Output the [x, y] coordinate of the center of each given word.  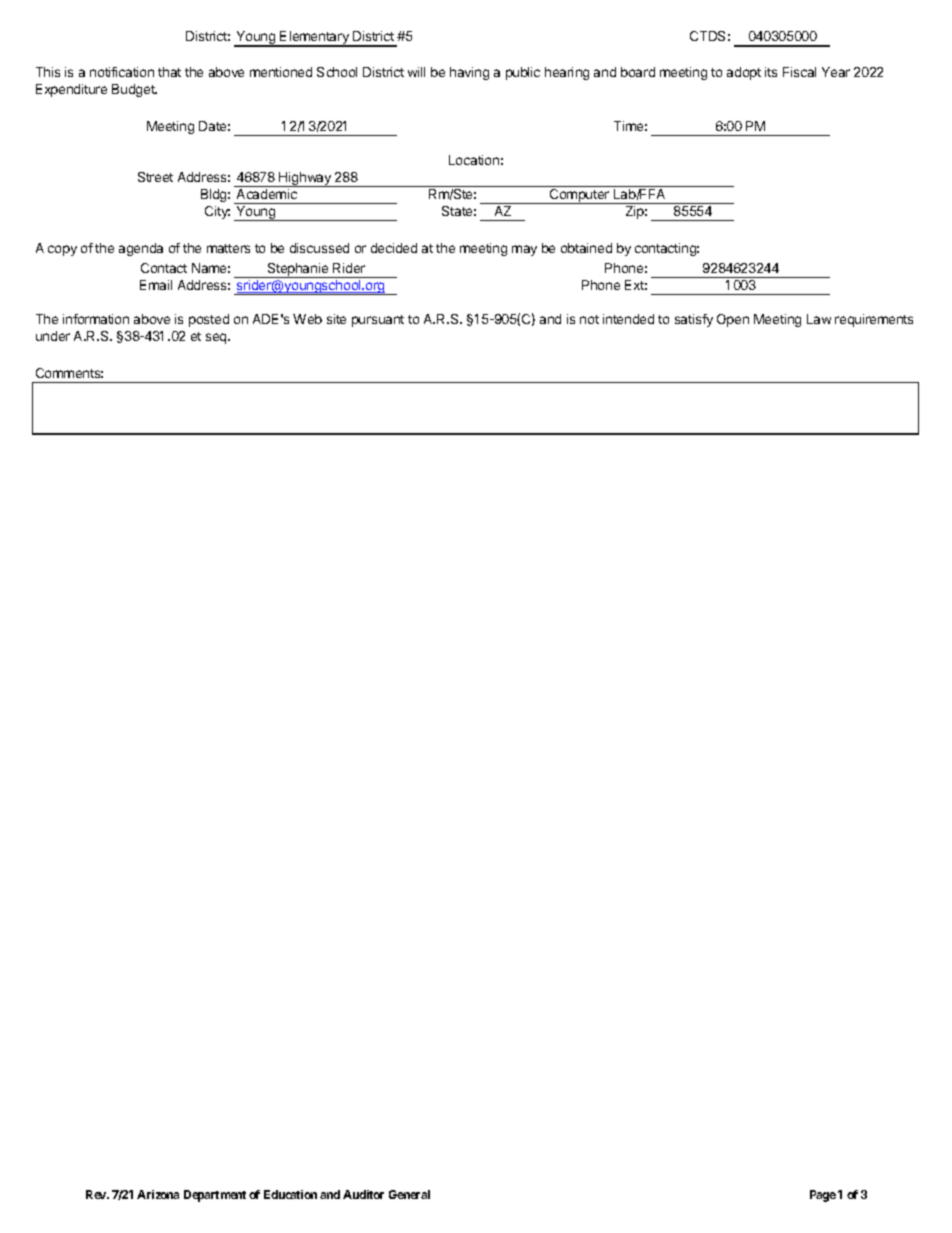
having [469, 73]
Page [823, 1196]
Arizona [158, 1194]
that [169, 72]
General [409, 1194]
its [771, 72]
